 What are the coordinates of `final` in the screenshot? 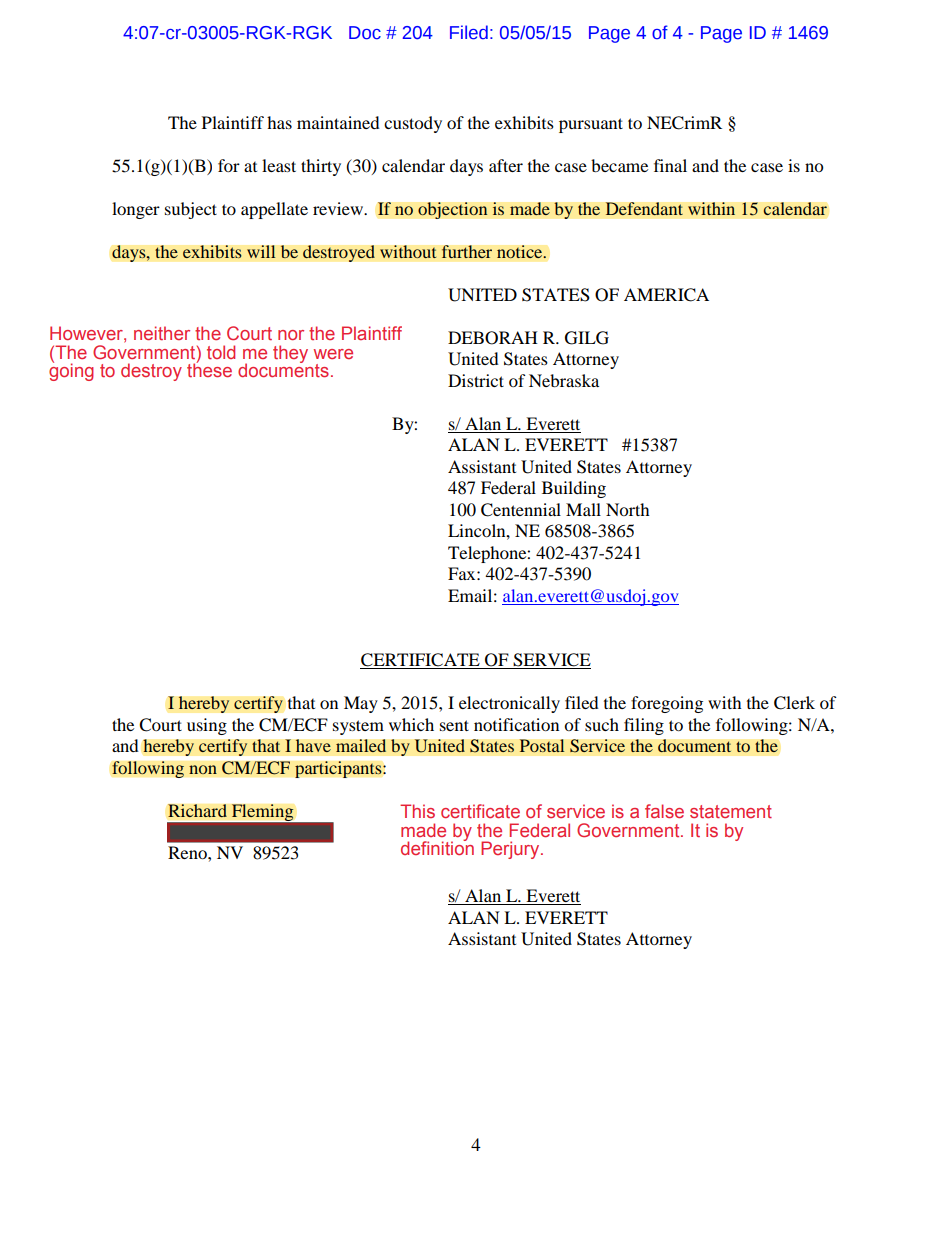 It's located at (670, 165).
